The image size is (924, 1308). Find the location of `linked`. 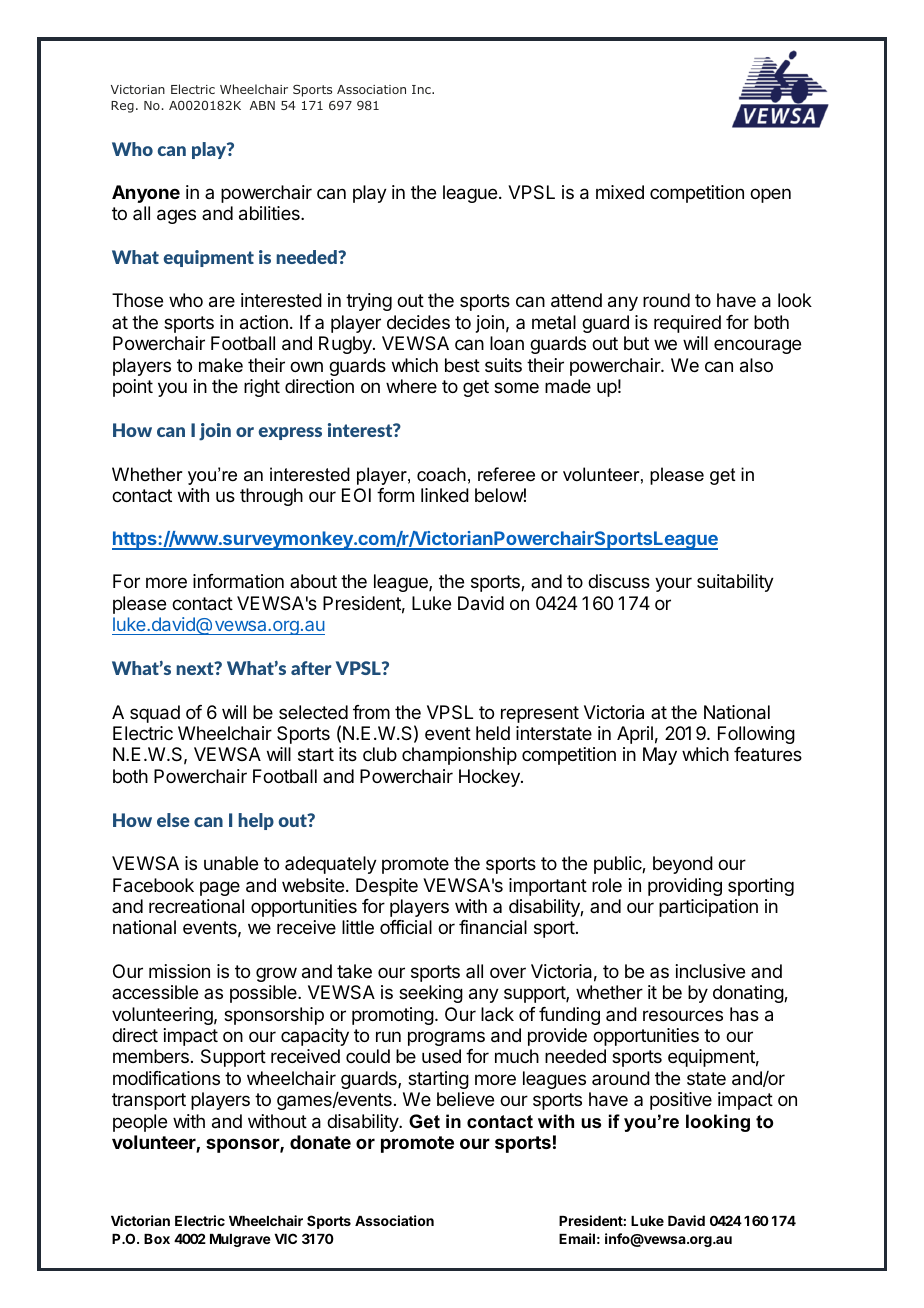

linked is located at coordinates (445, 495).
